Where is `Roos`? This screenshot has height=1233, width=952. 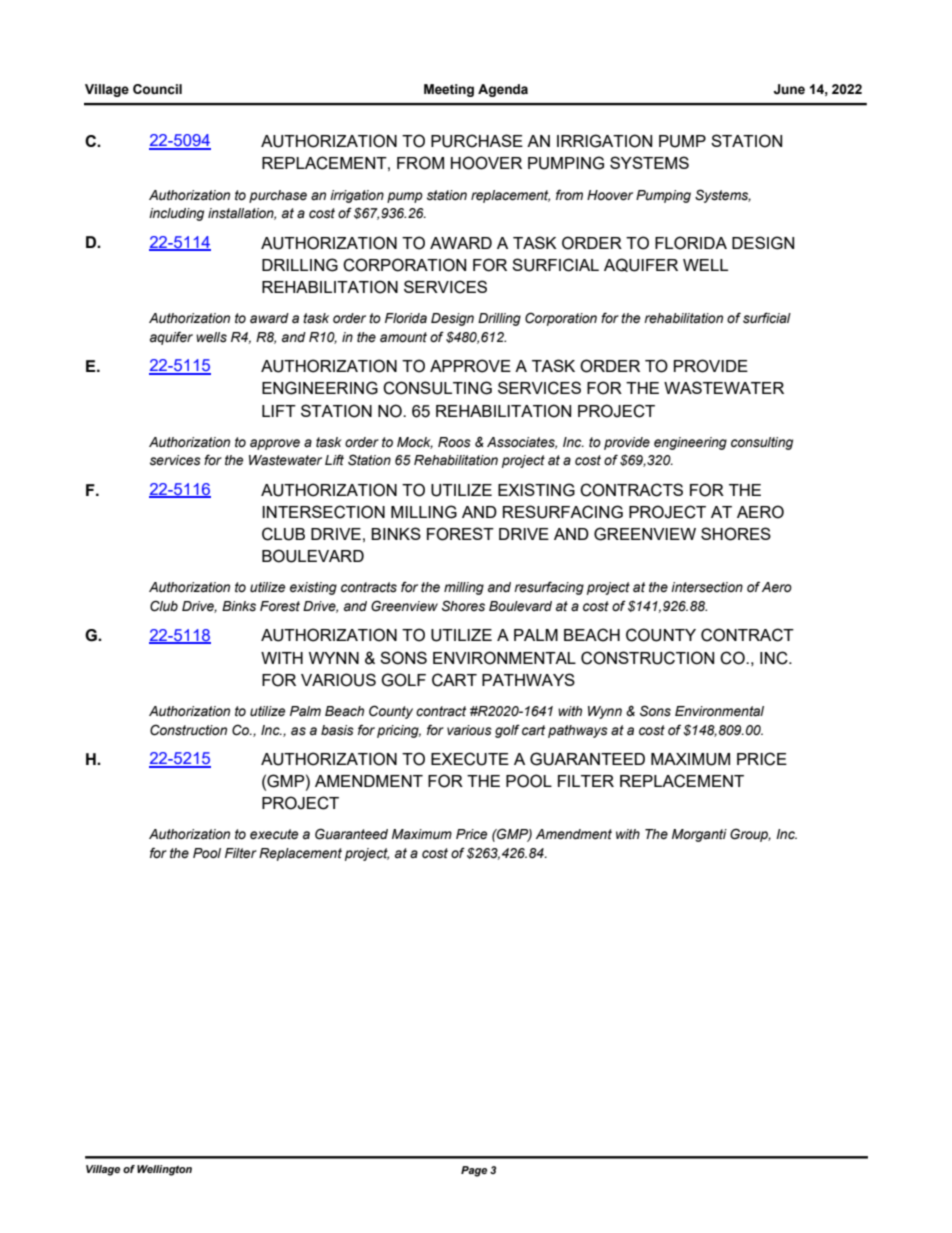
Roos is located at coordinates (454, 442).
